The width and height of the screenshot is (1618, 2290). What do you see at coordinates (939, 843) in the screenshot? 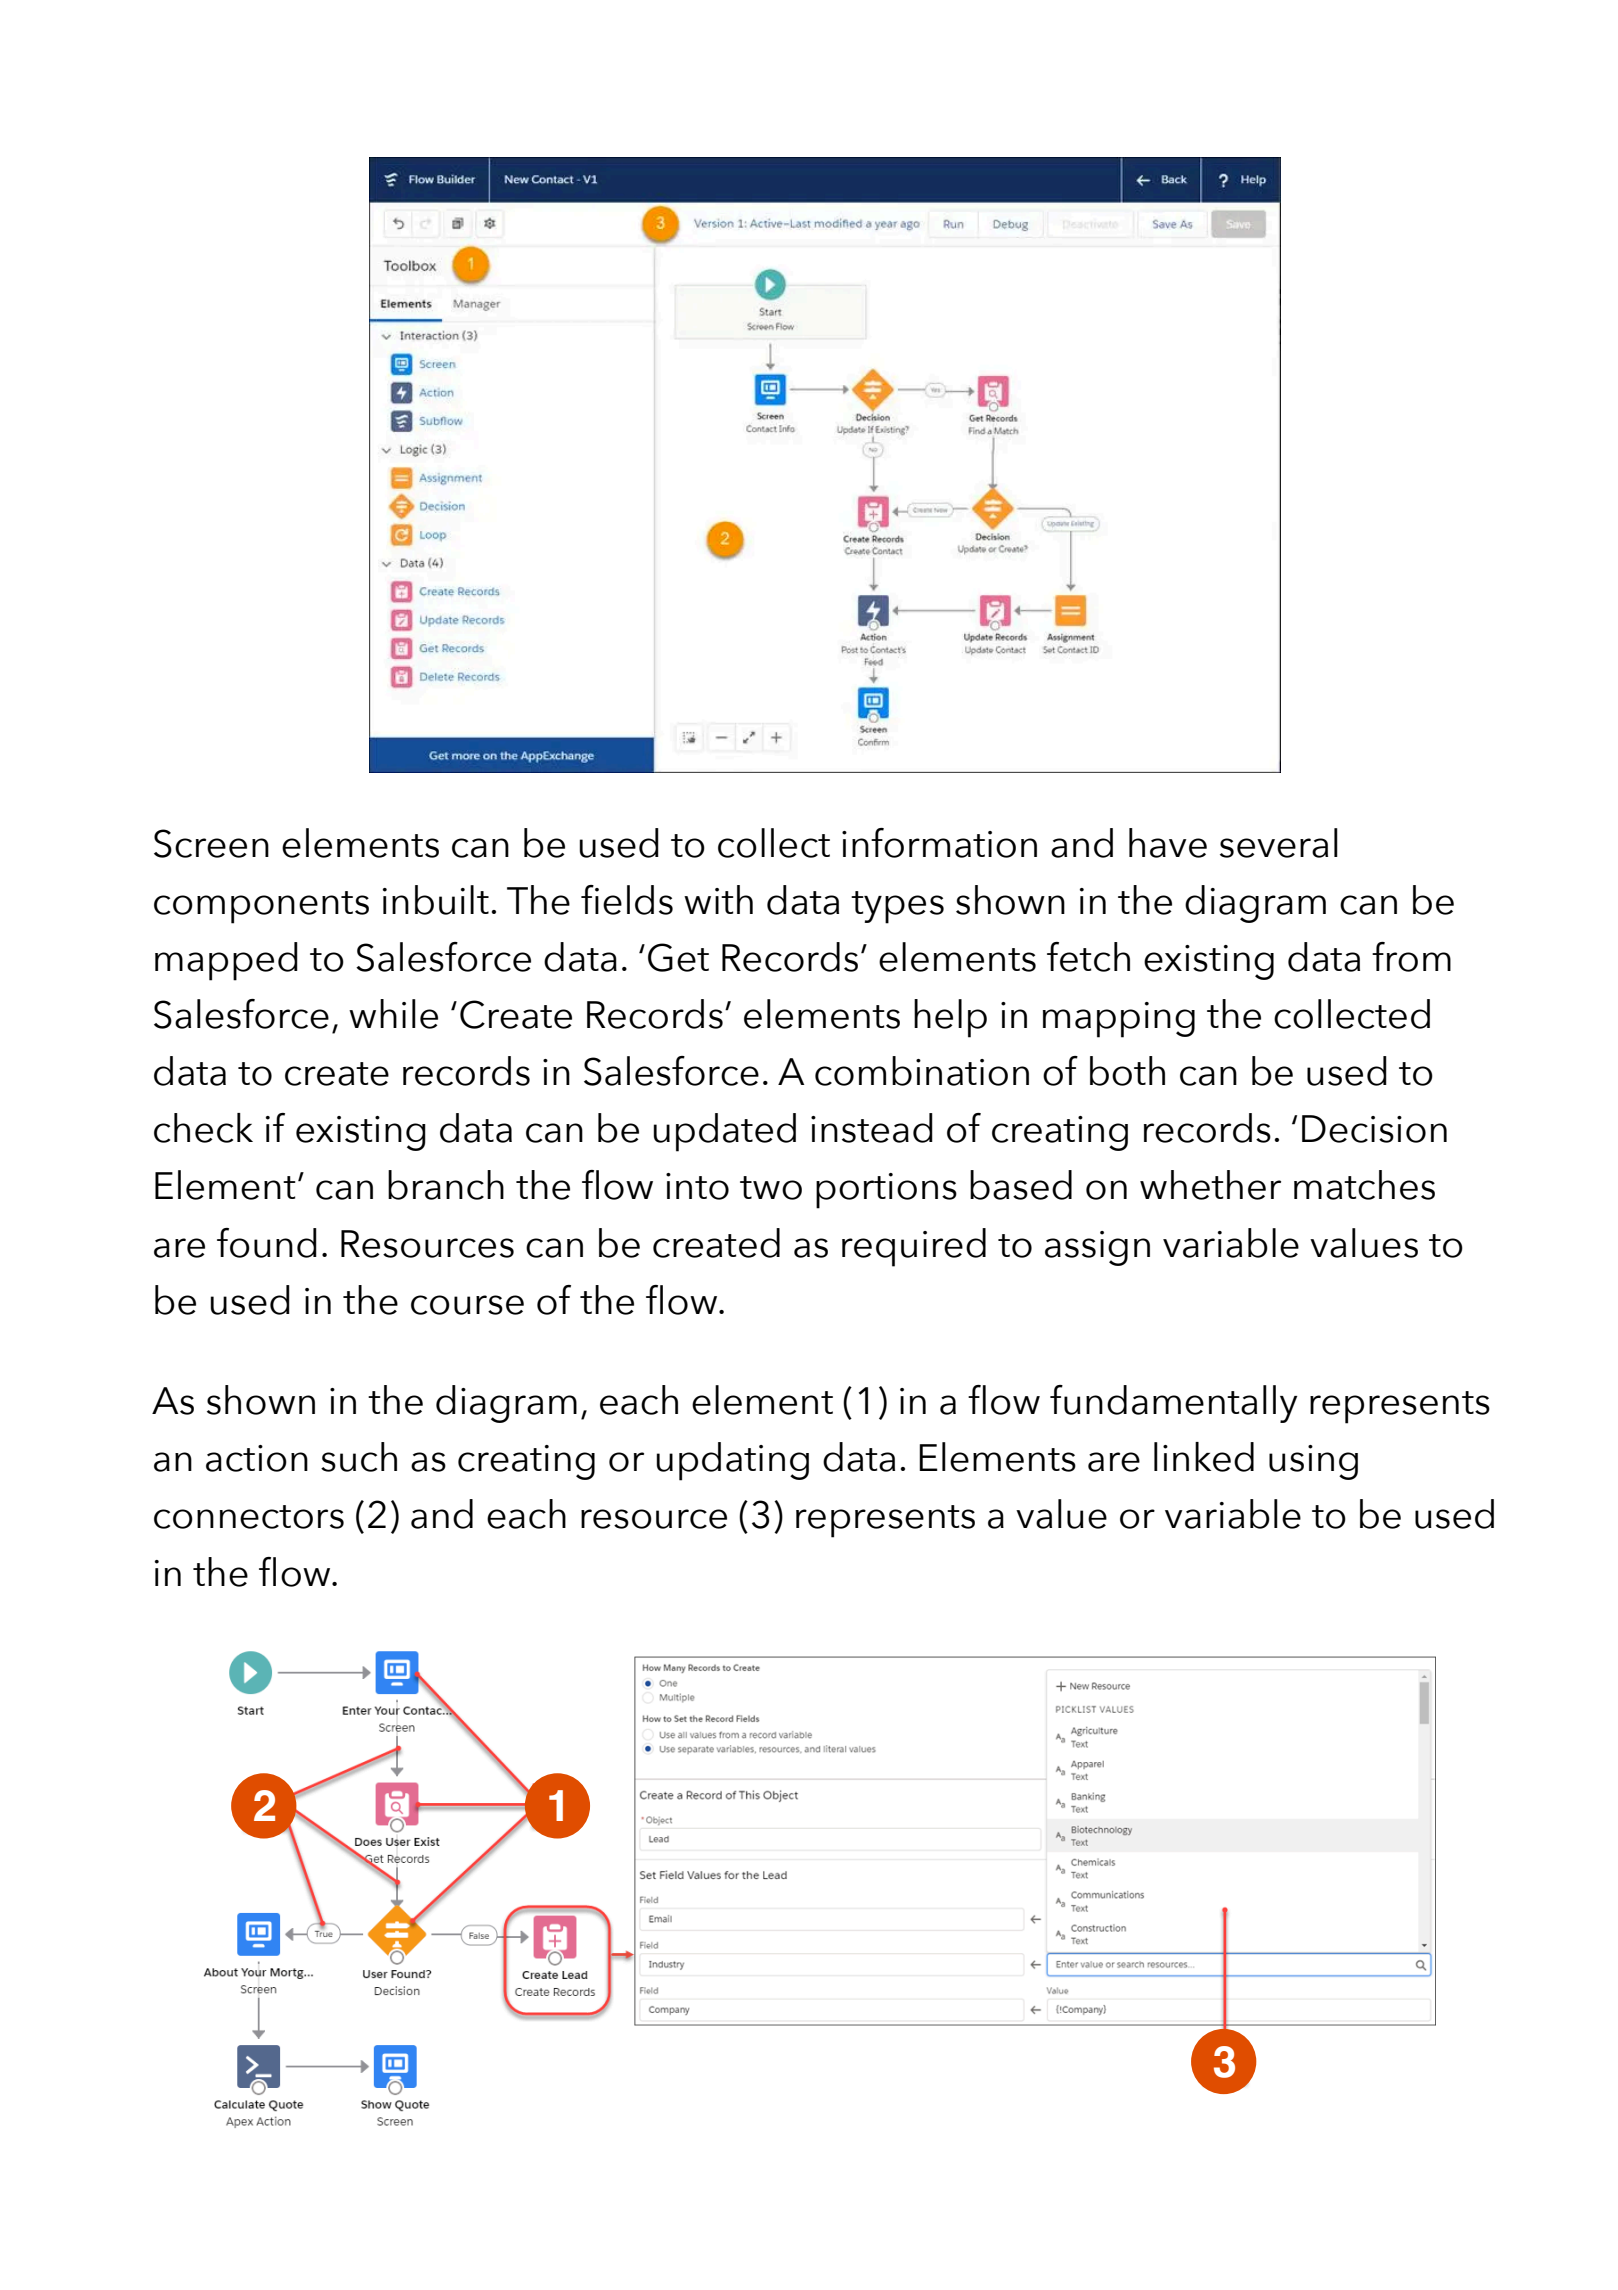
I see `information` at bounding box center [939, 843].
